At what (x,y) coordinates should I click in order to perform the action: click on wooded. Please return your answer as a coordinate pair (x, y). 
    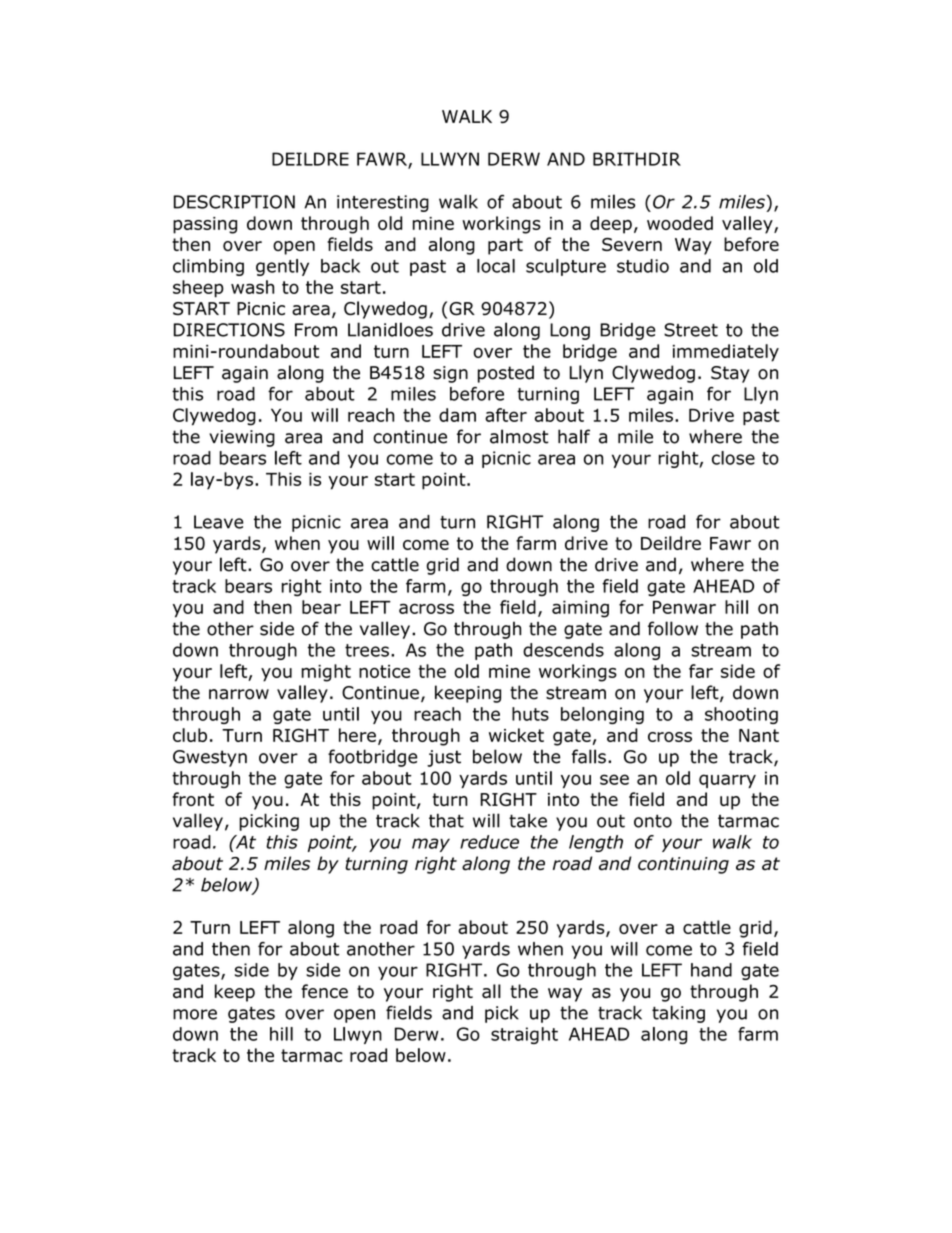
    Looking at the image, I should click on (680, 223).
